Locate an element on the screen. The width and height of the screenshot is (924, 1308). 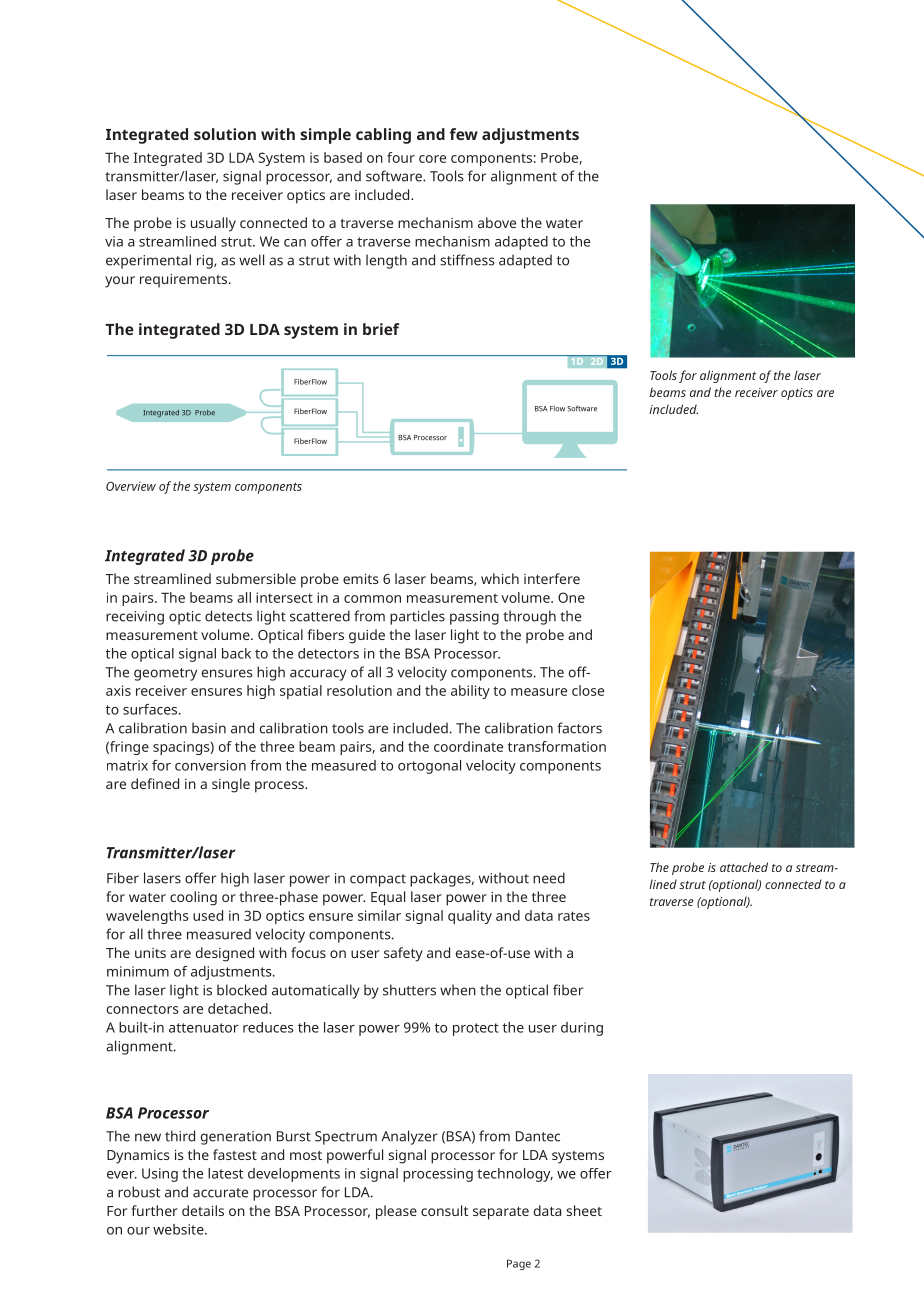
usually is located at coordinates (213, 224).
